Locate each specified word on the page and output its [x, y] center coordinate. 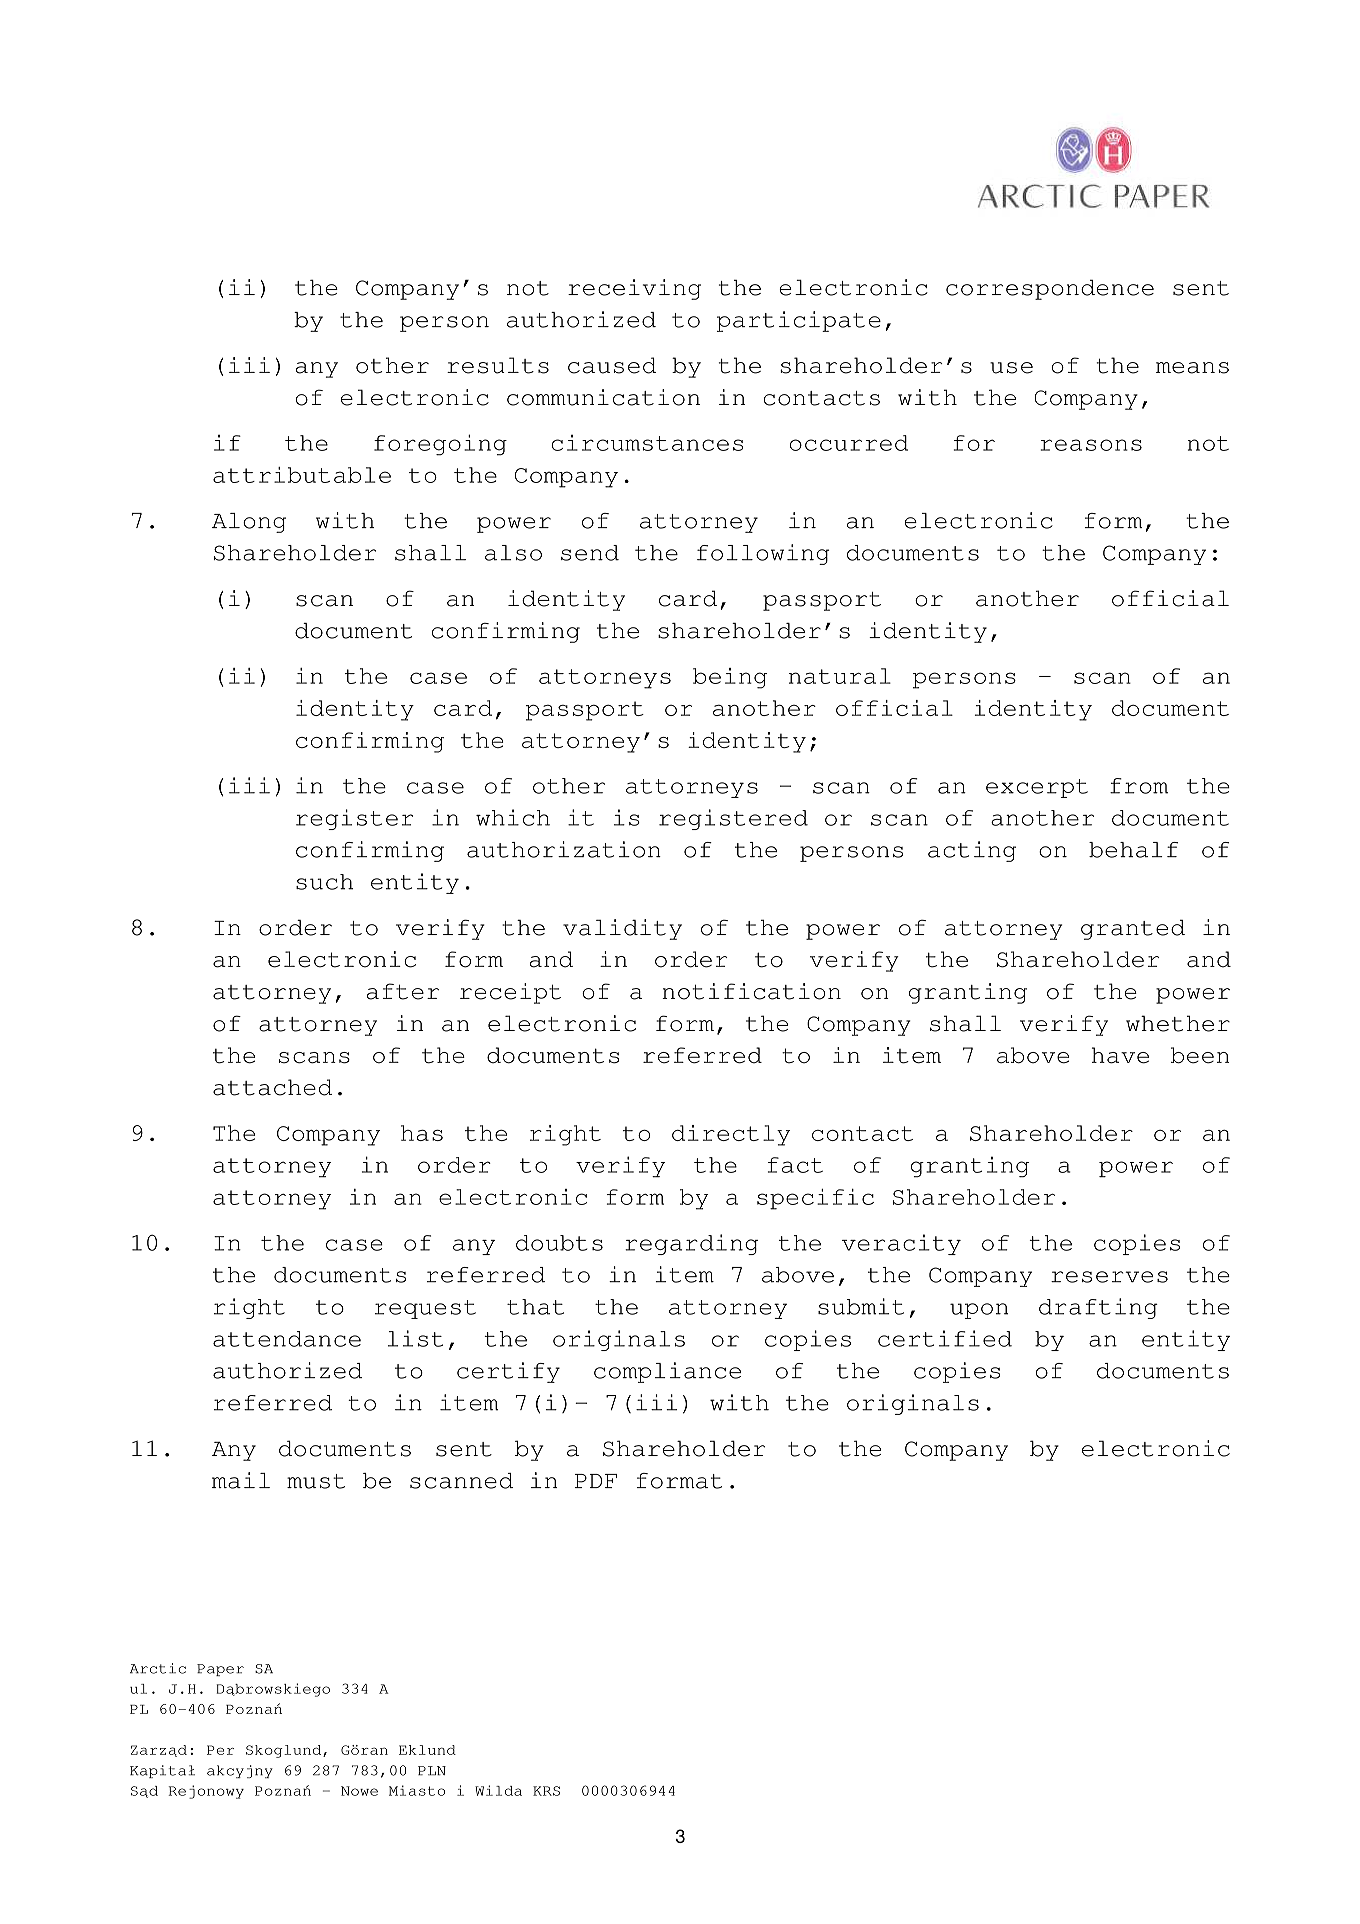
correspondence [1050, 289]
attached [272, 1087]
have [1120, 1055]
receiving [634, 289]
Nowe [359, 1791]
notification [751, 991]
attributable [302, 475]
